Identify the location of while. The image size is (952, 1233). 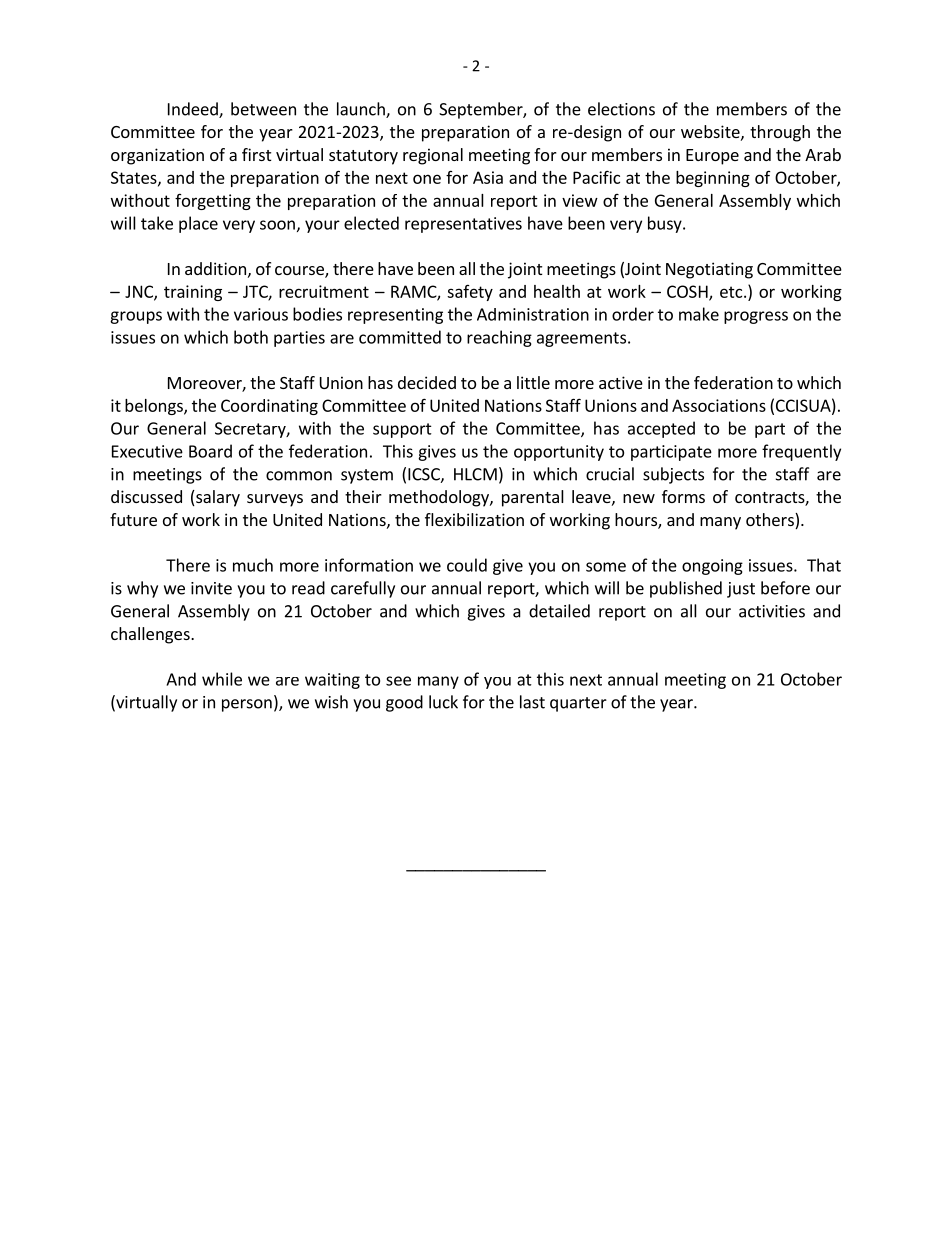
(222, 679).
